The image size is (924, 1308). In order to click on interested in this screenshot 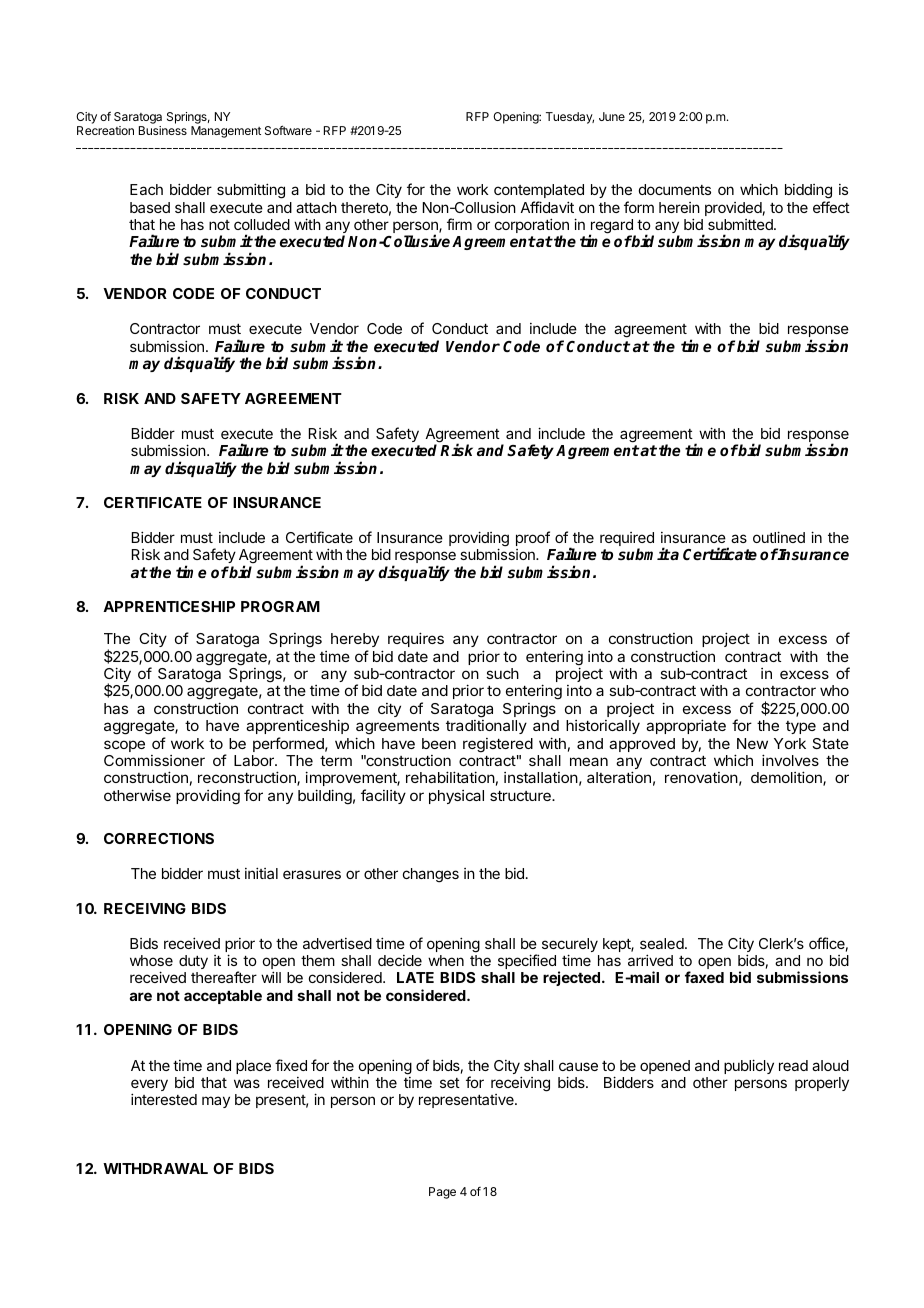, I will do `click(164, 1099)`.
